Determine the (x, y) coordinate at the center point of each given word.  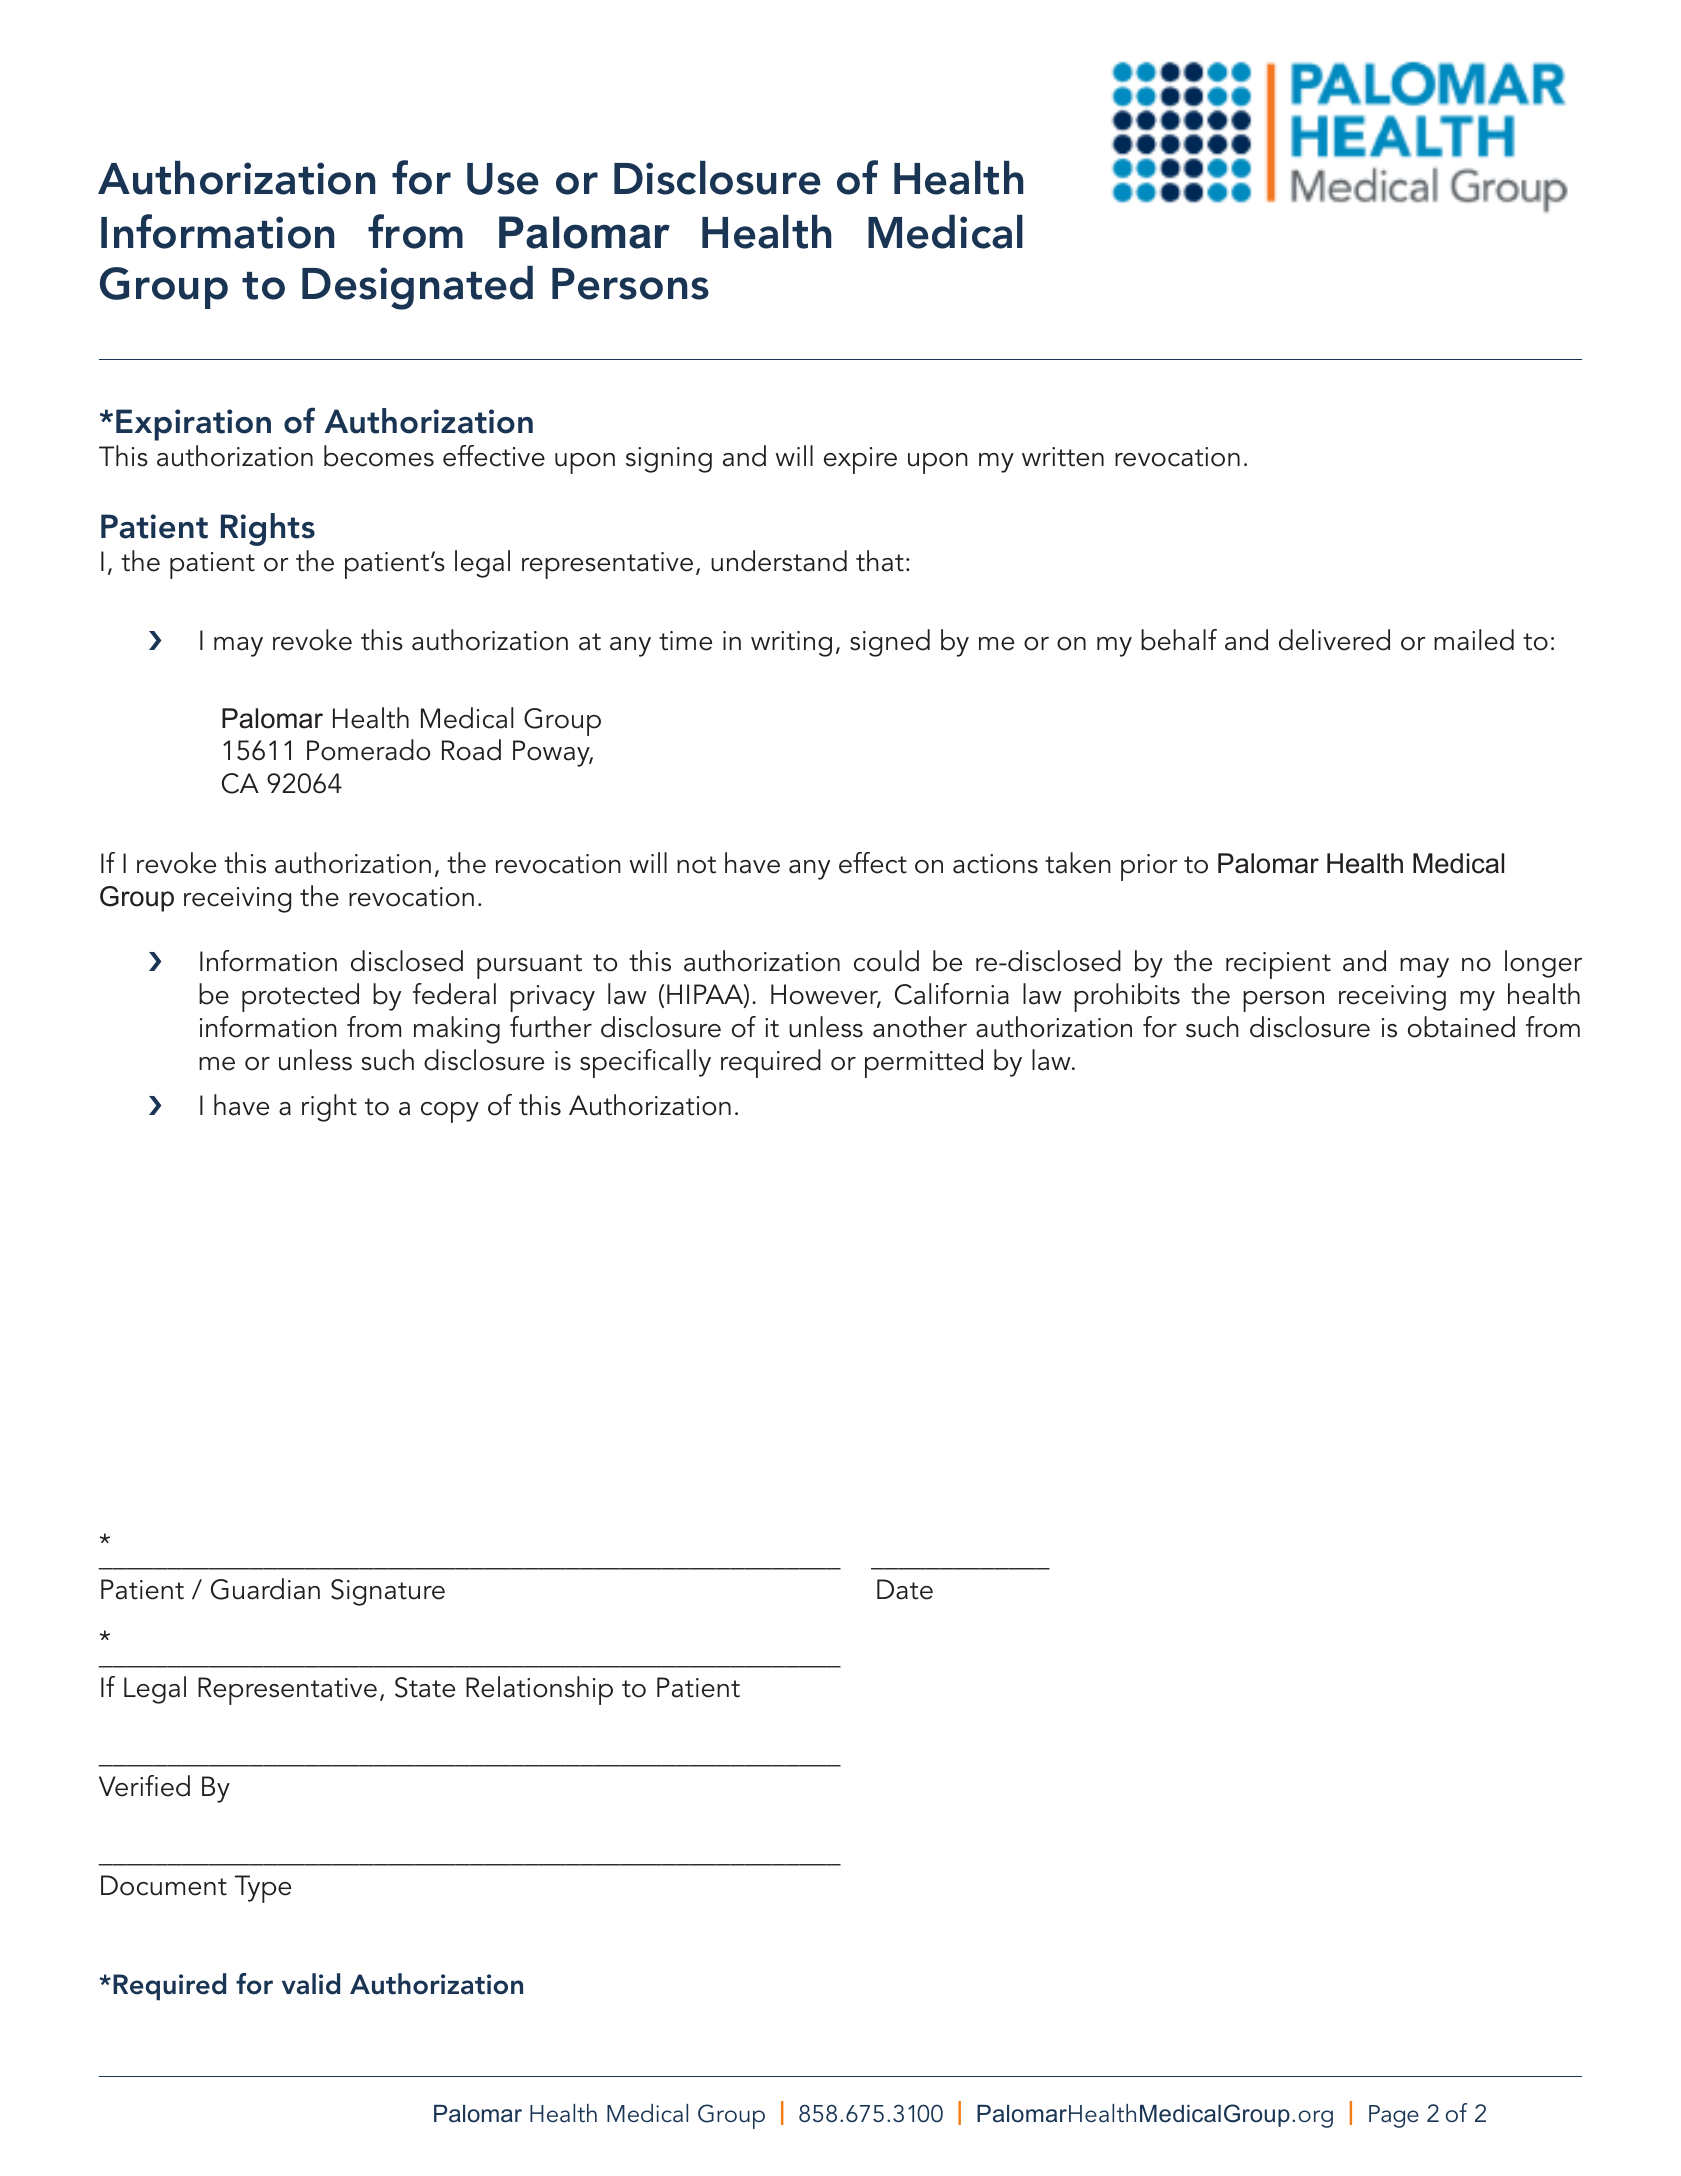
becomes (379, 456)
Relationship (539, 1690)
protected (300, 997)
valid (311, 1984)
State (425, 1687)
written (1063, 457)
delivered (1334, 640)
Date (905, 1589)
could (886, 961)
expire (860, 460)
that (880, 561)
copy (450, 1112)
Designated (417, 288)
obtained (1461, 1027)
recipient (1278, 965)
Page (1394, 2116)
